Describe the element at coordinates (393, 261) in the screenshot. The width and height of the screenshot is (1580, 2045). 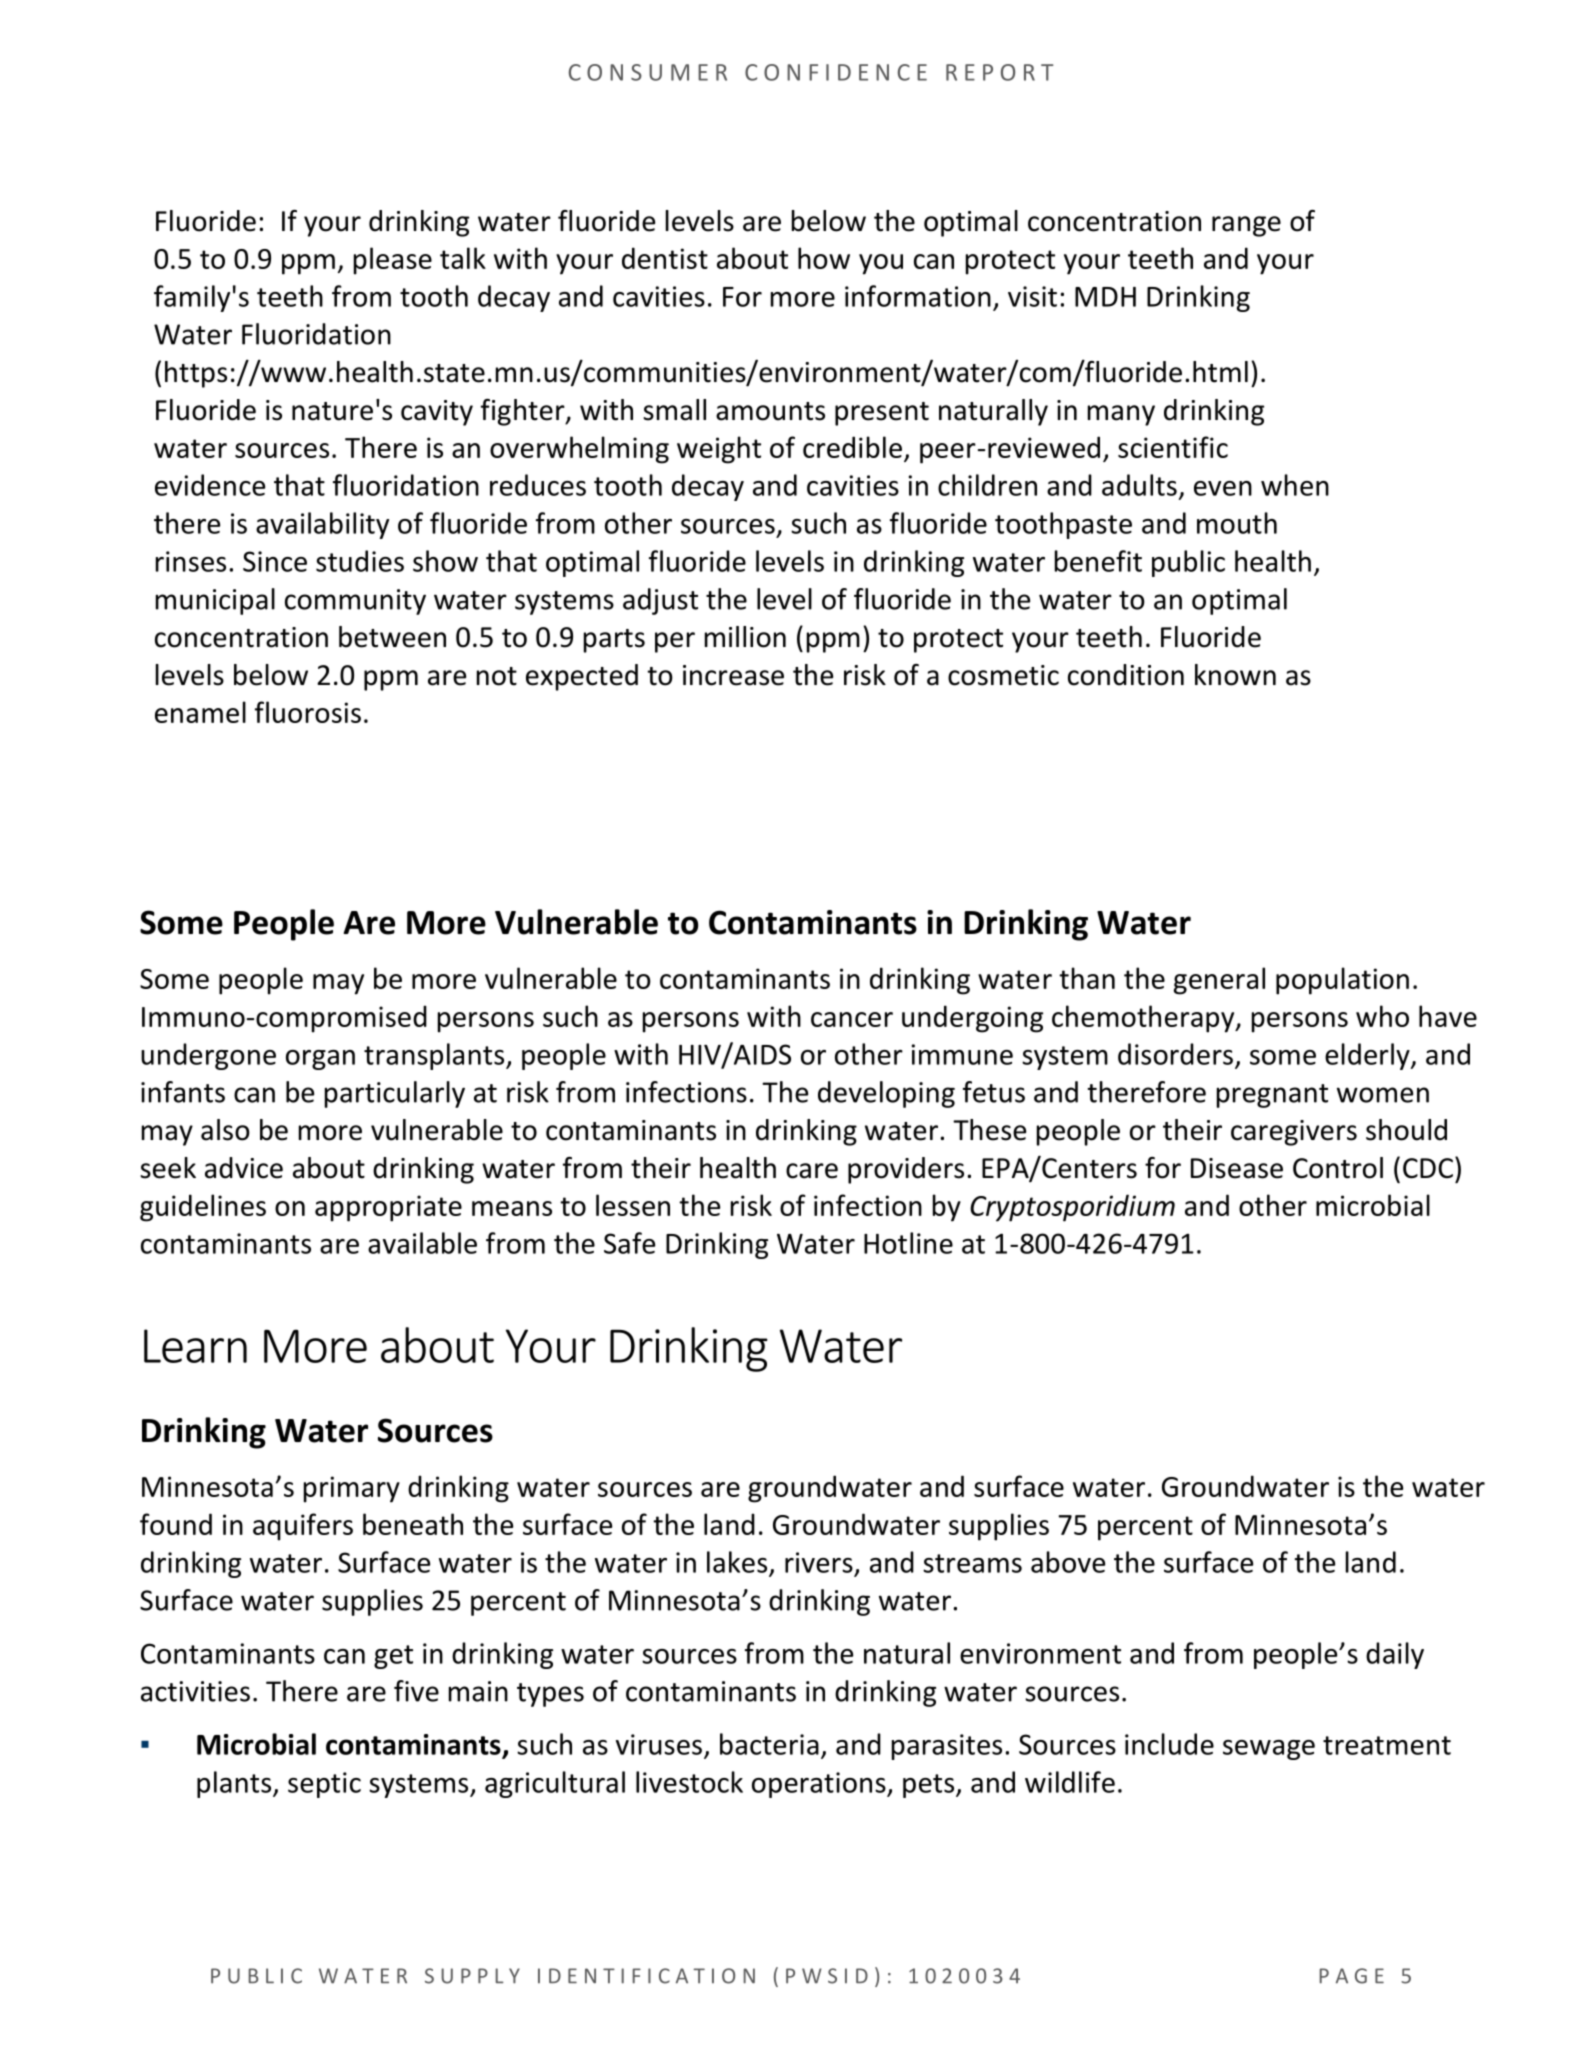
I see `please` at that location.
